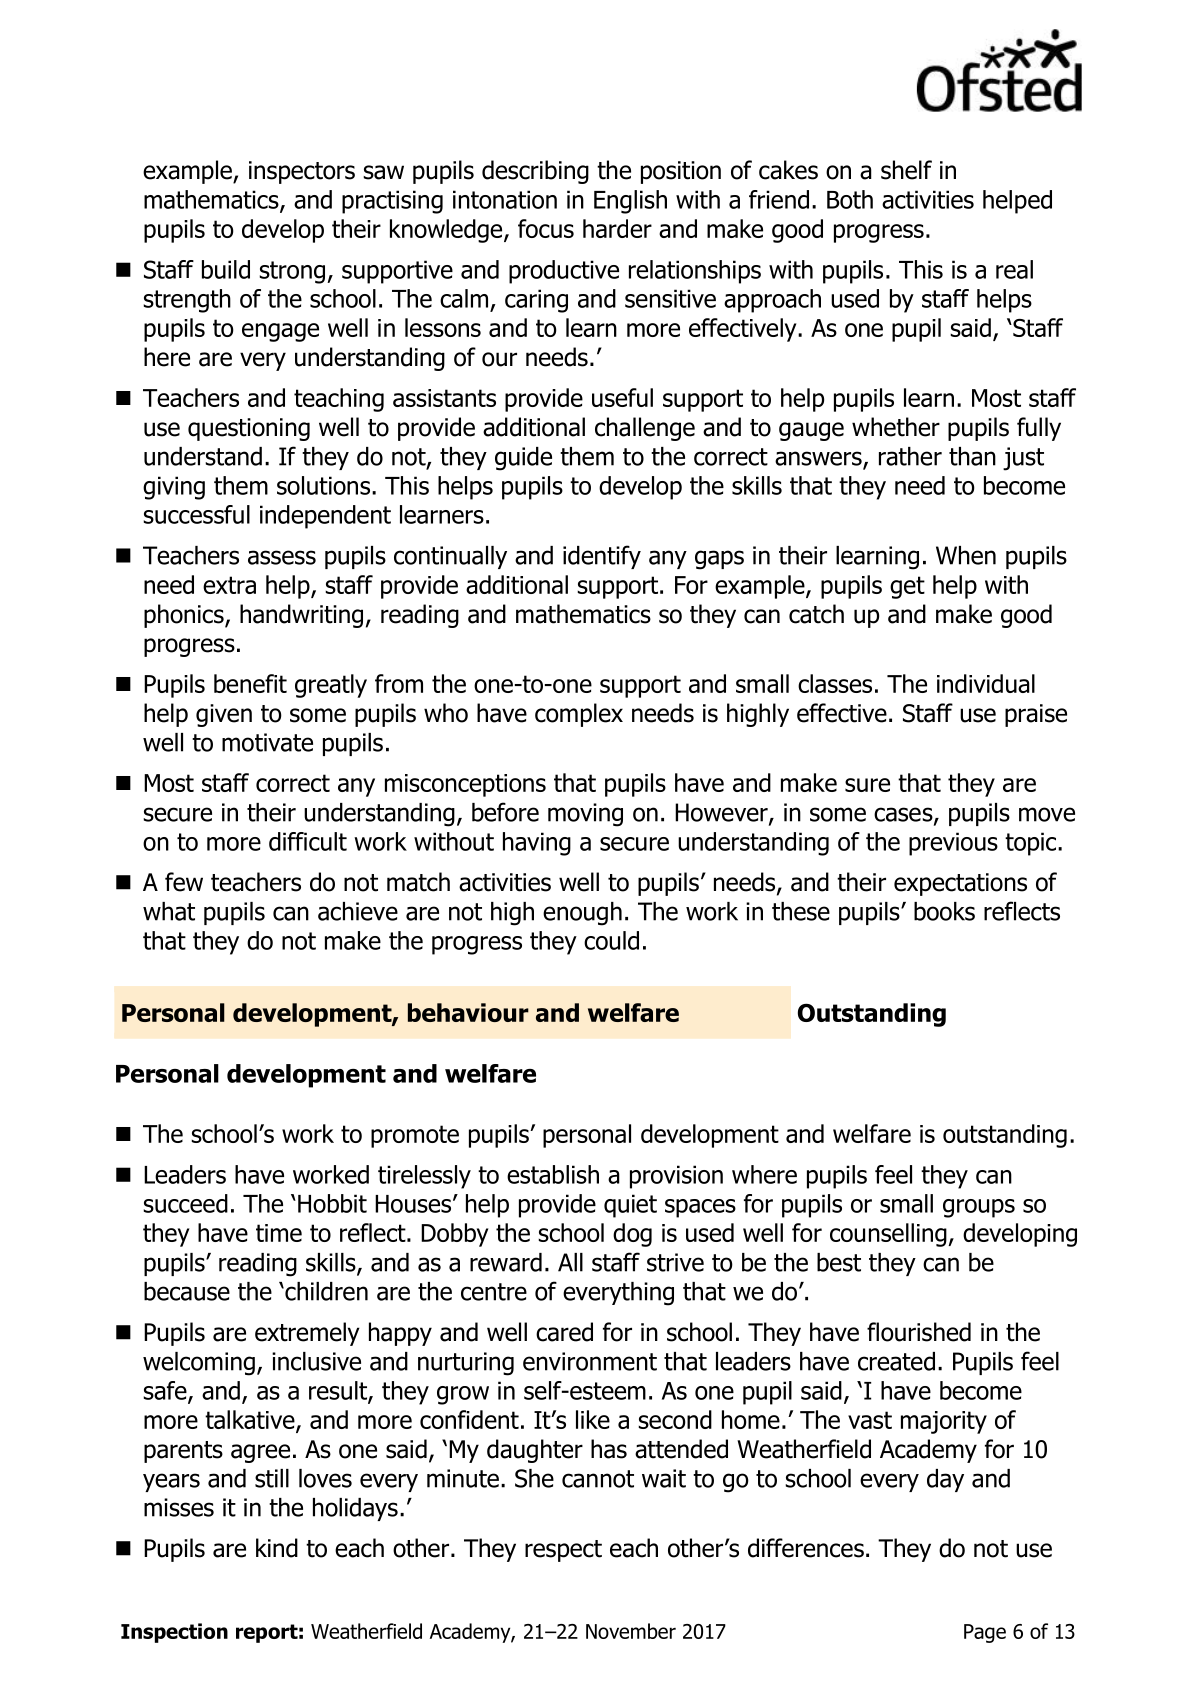 The width and height of the screenshot is (1195, 1694). I want to click on When, so click(966, 555).
